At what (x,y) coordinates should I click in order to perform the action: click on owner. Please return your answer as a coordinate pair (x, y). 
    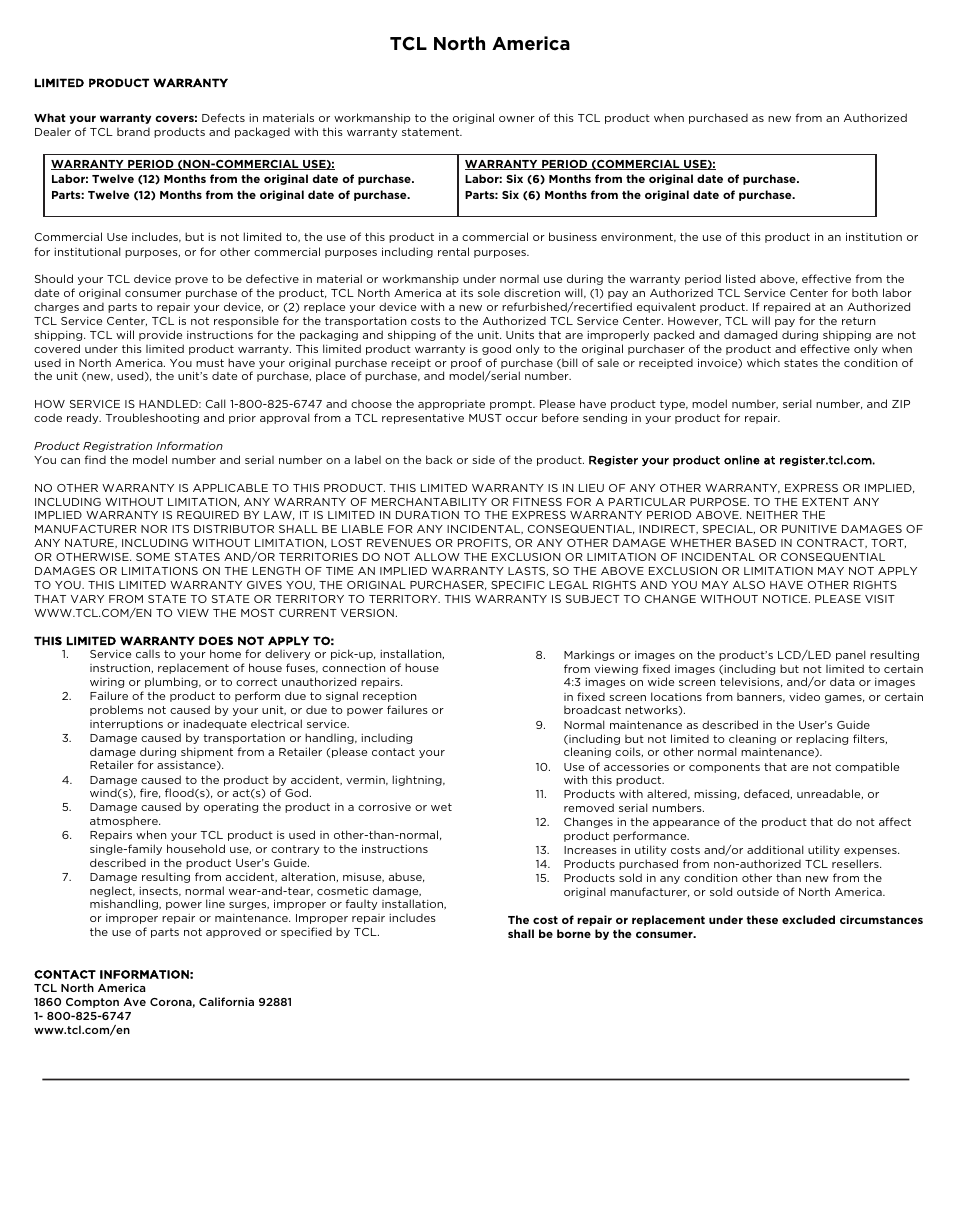
    Looking at the image, I should click on (517, 119).
